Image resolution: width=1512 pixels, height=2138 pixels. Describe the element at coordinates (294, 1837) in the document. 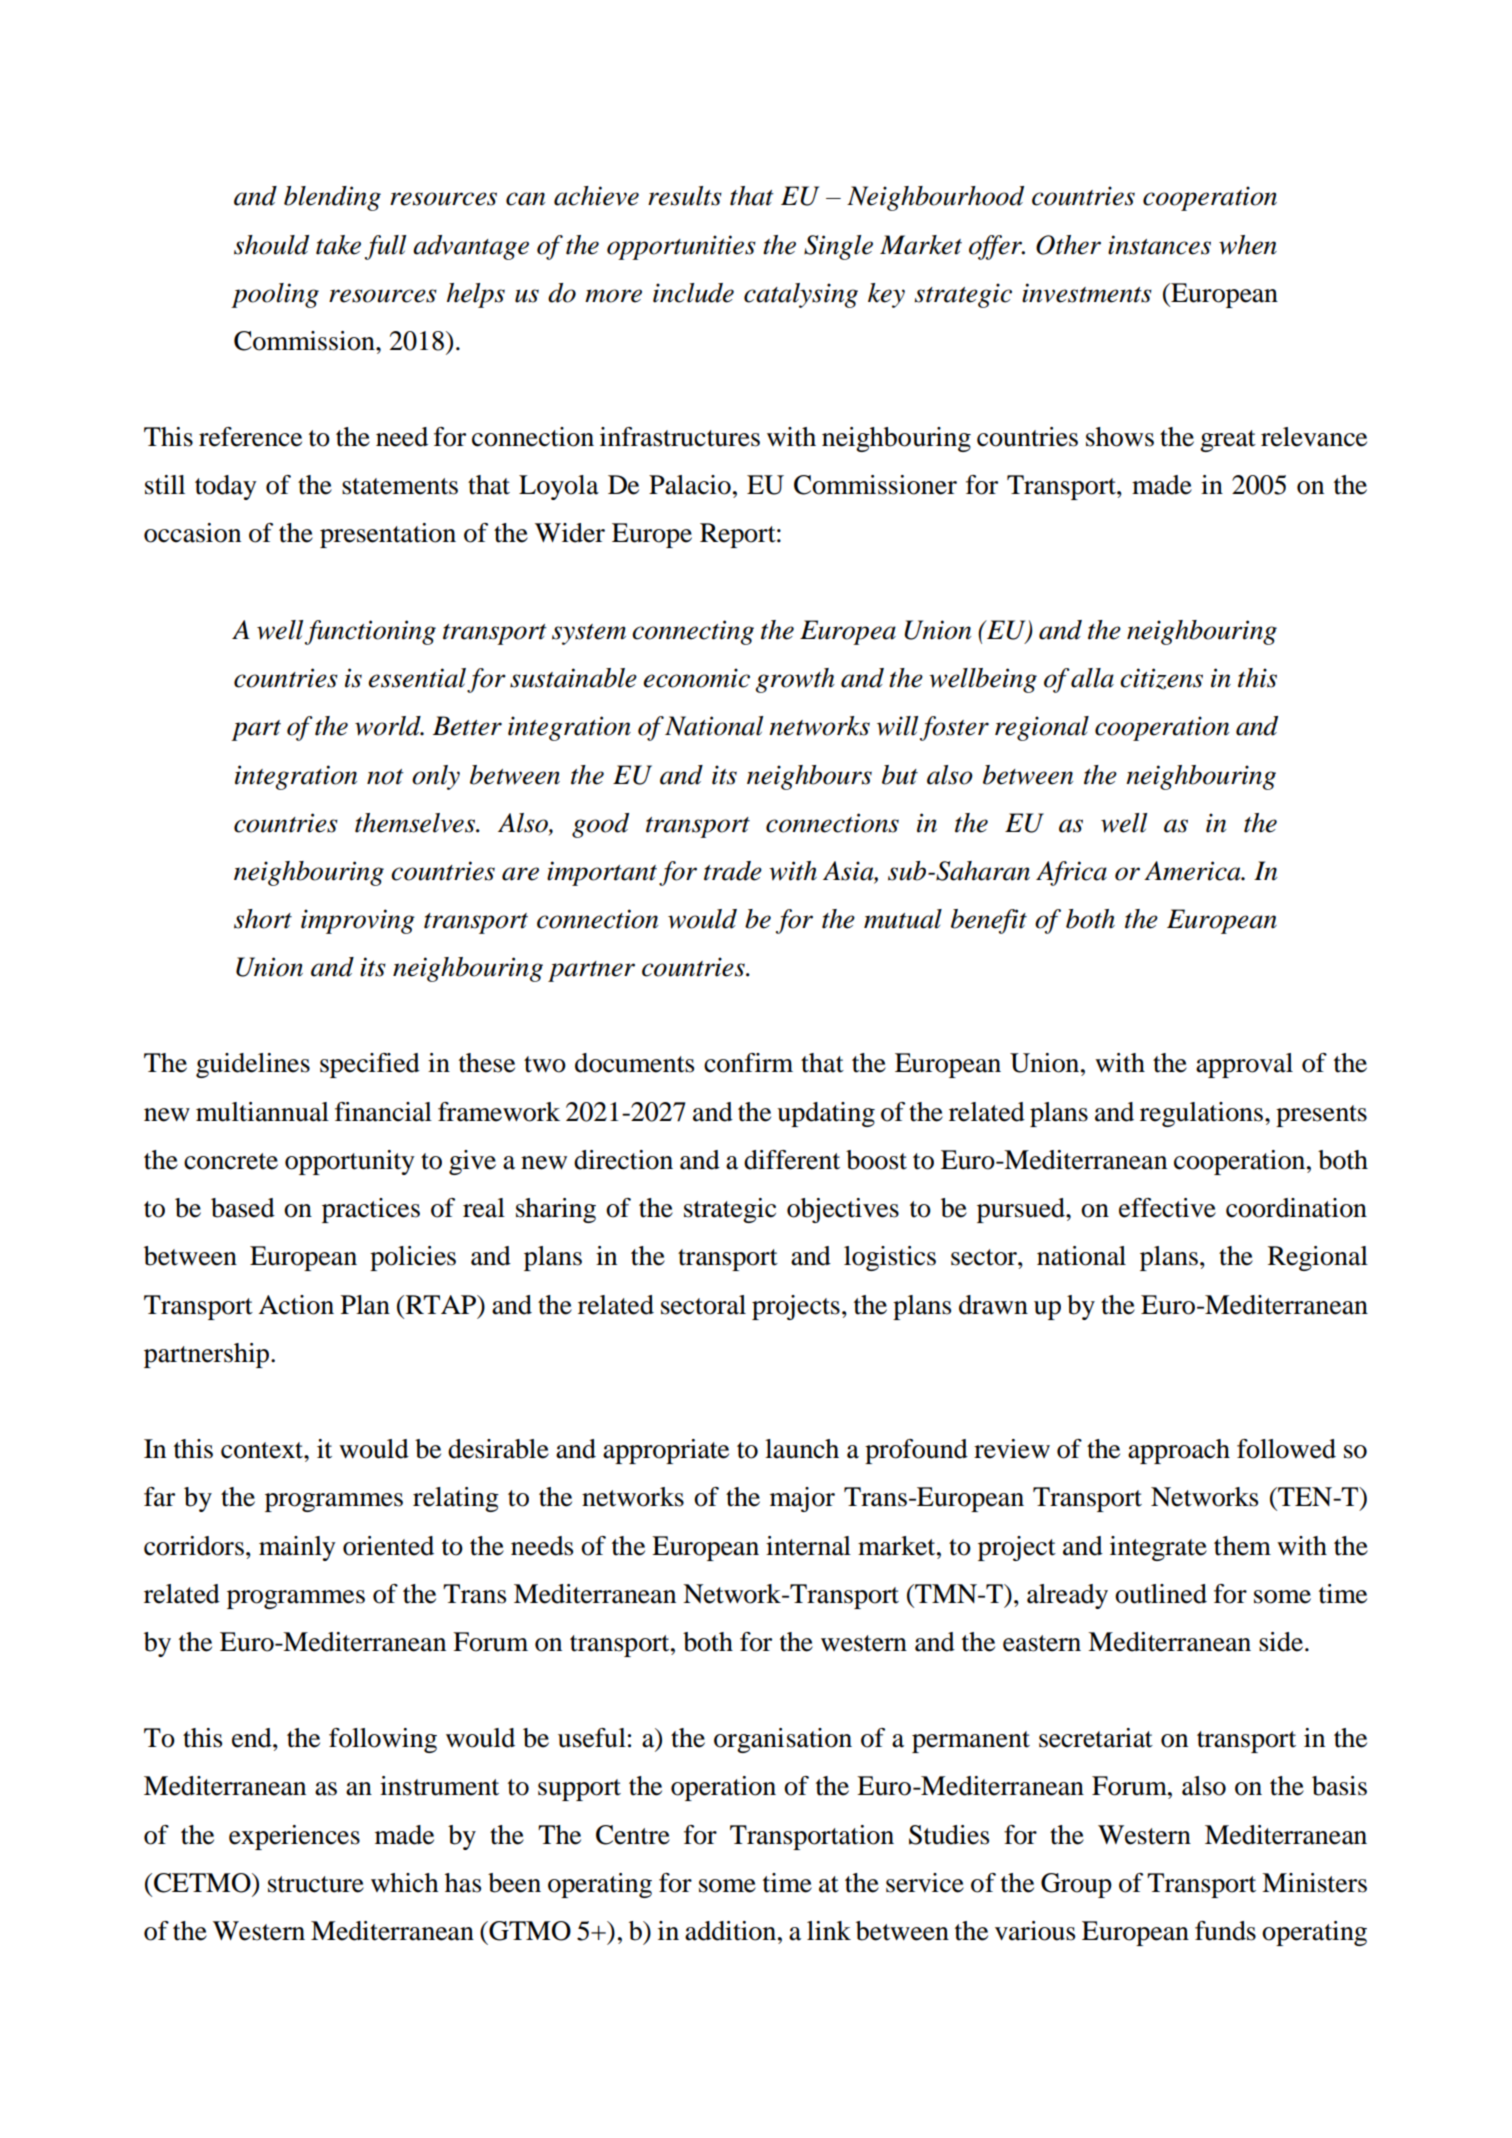

I see `experiences` at that location.
